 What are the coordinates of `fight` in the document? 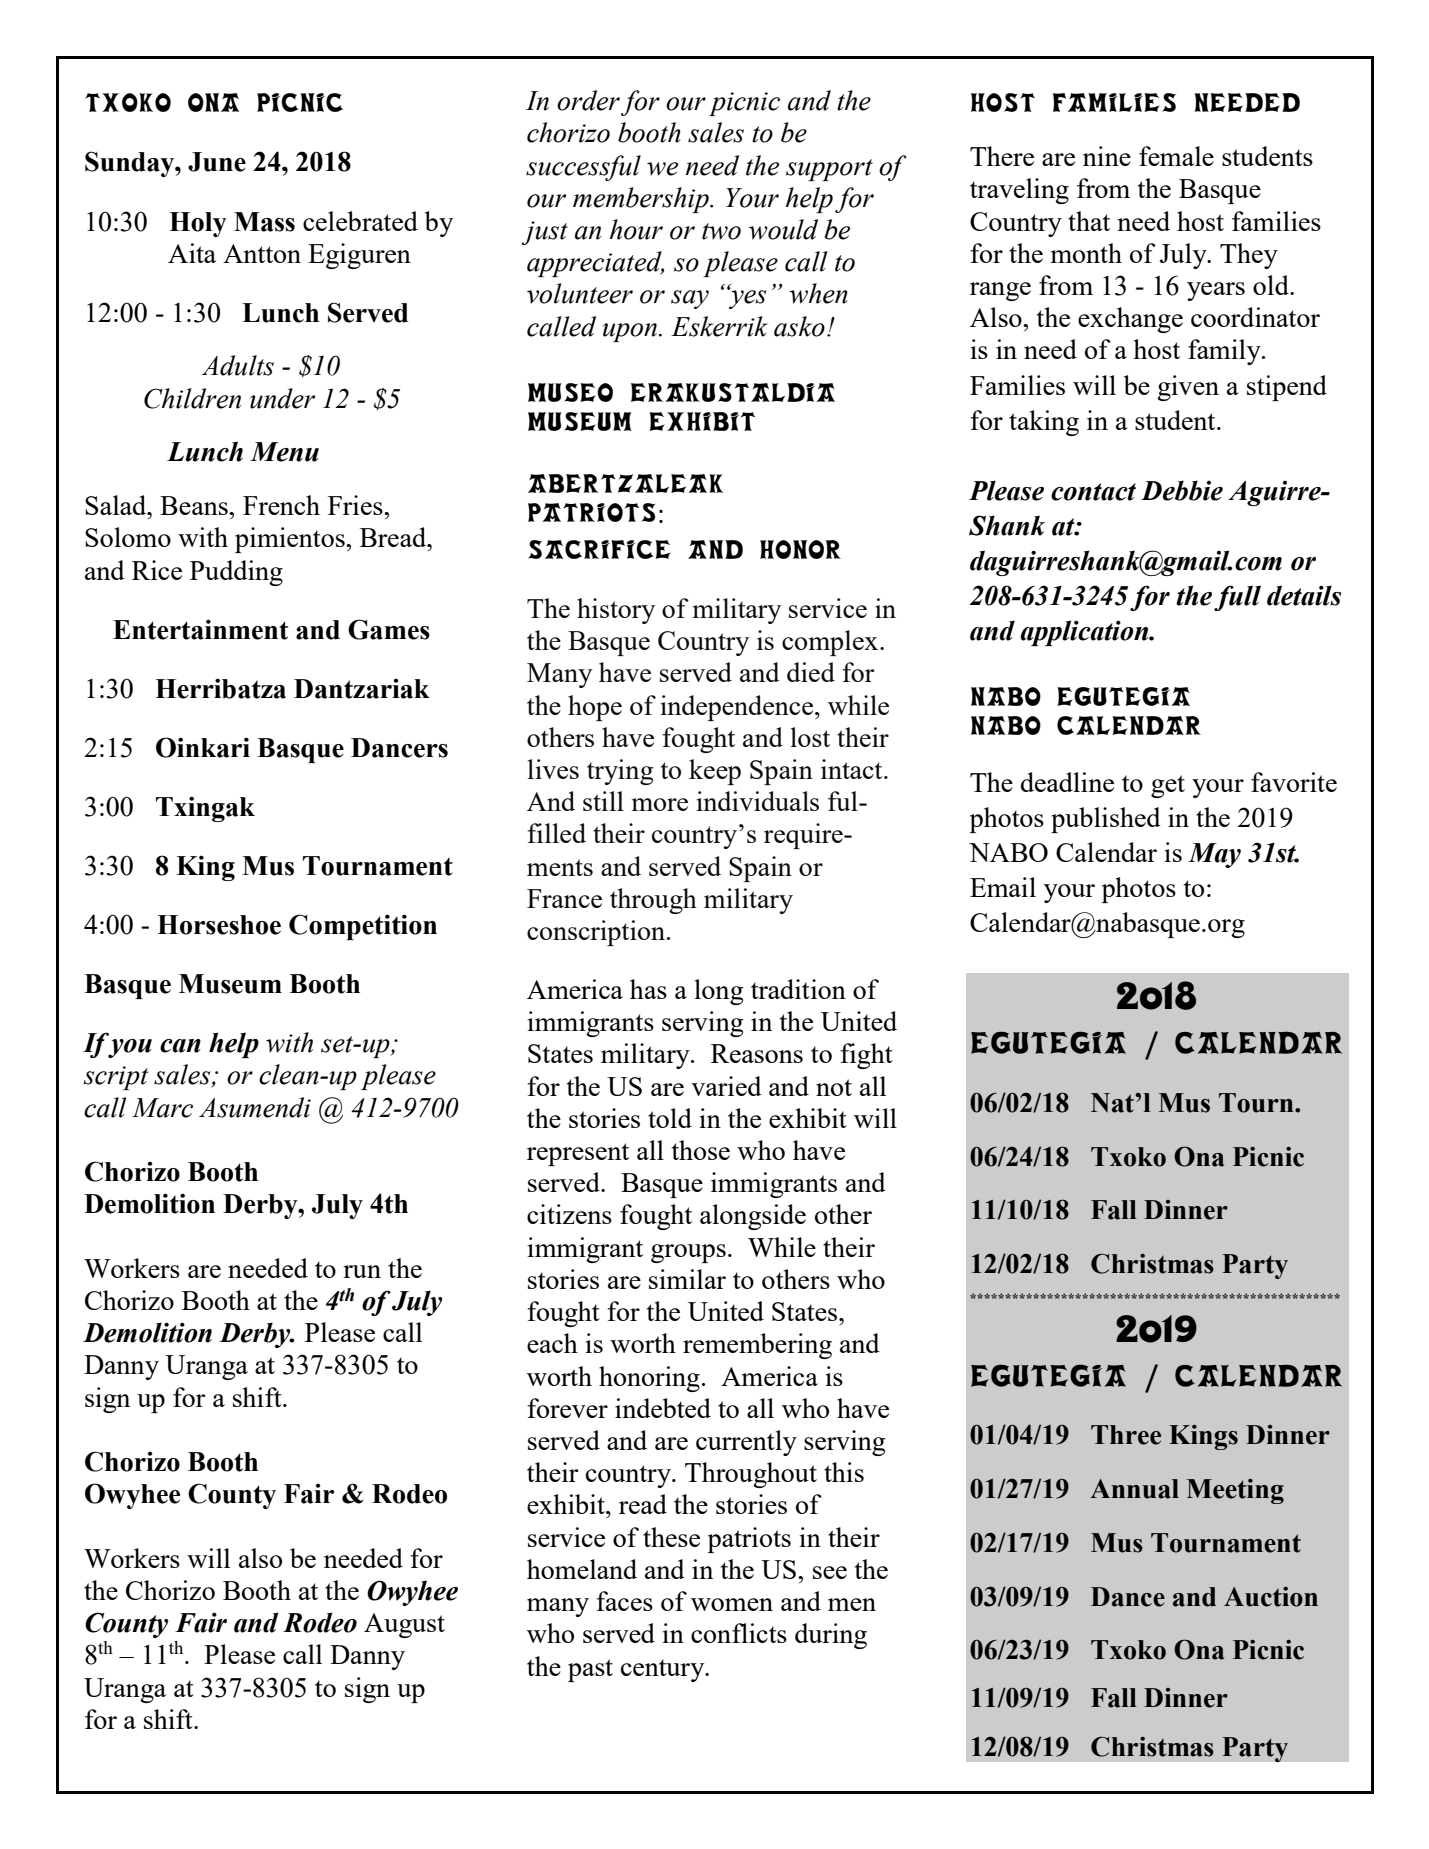 It's located at (866, 1056).
